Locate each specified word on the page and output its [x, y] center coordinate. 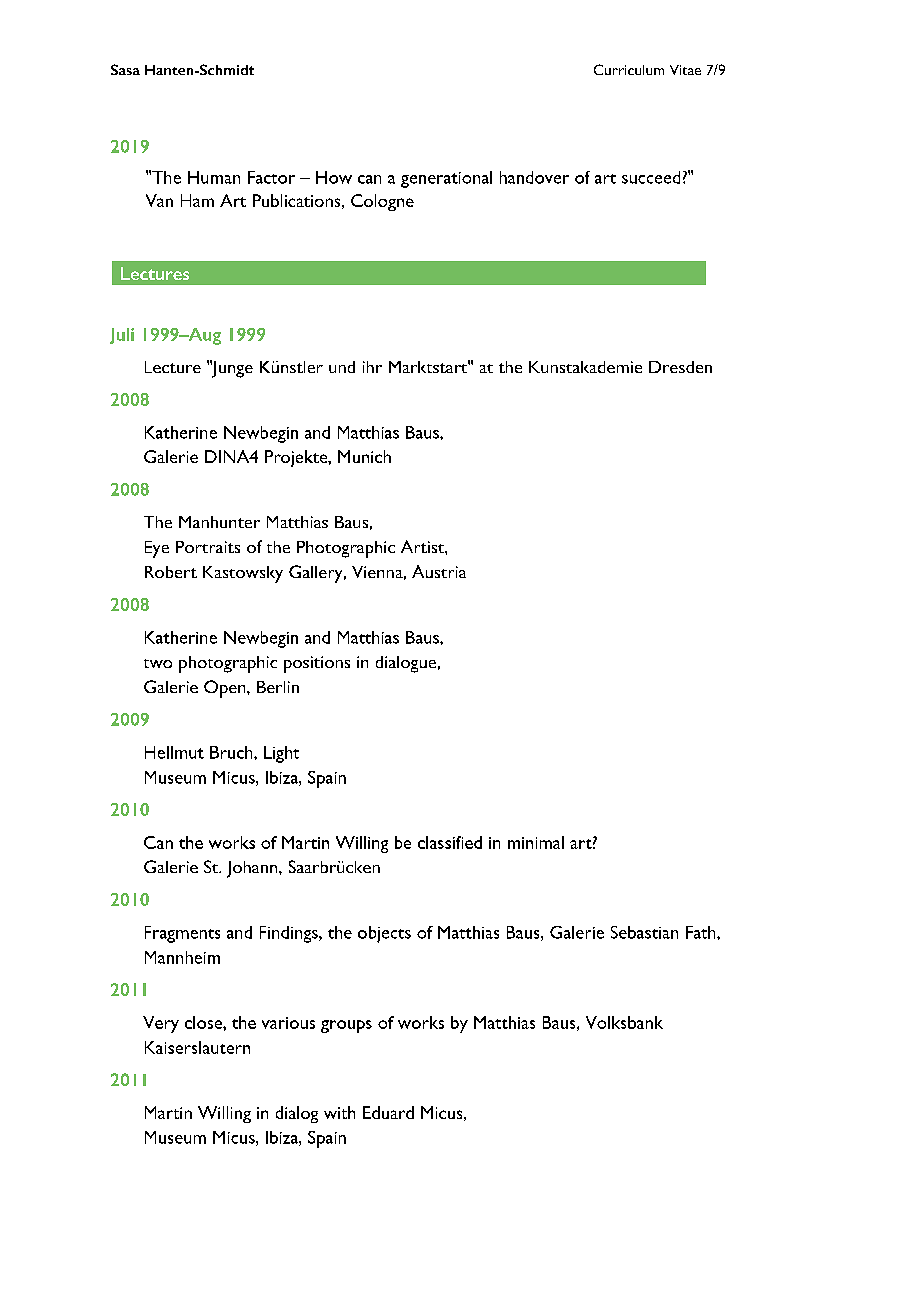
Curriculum [629, 69]
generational [446, 179]
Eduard [388, 1112]
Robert [171, 572]
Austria [439, 571]
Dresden [680, 367]
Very [161, 1024]
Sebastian [644, 932]
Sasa [125, 69]
